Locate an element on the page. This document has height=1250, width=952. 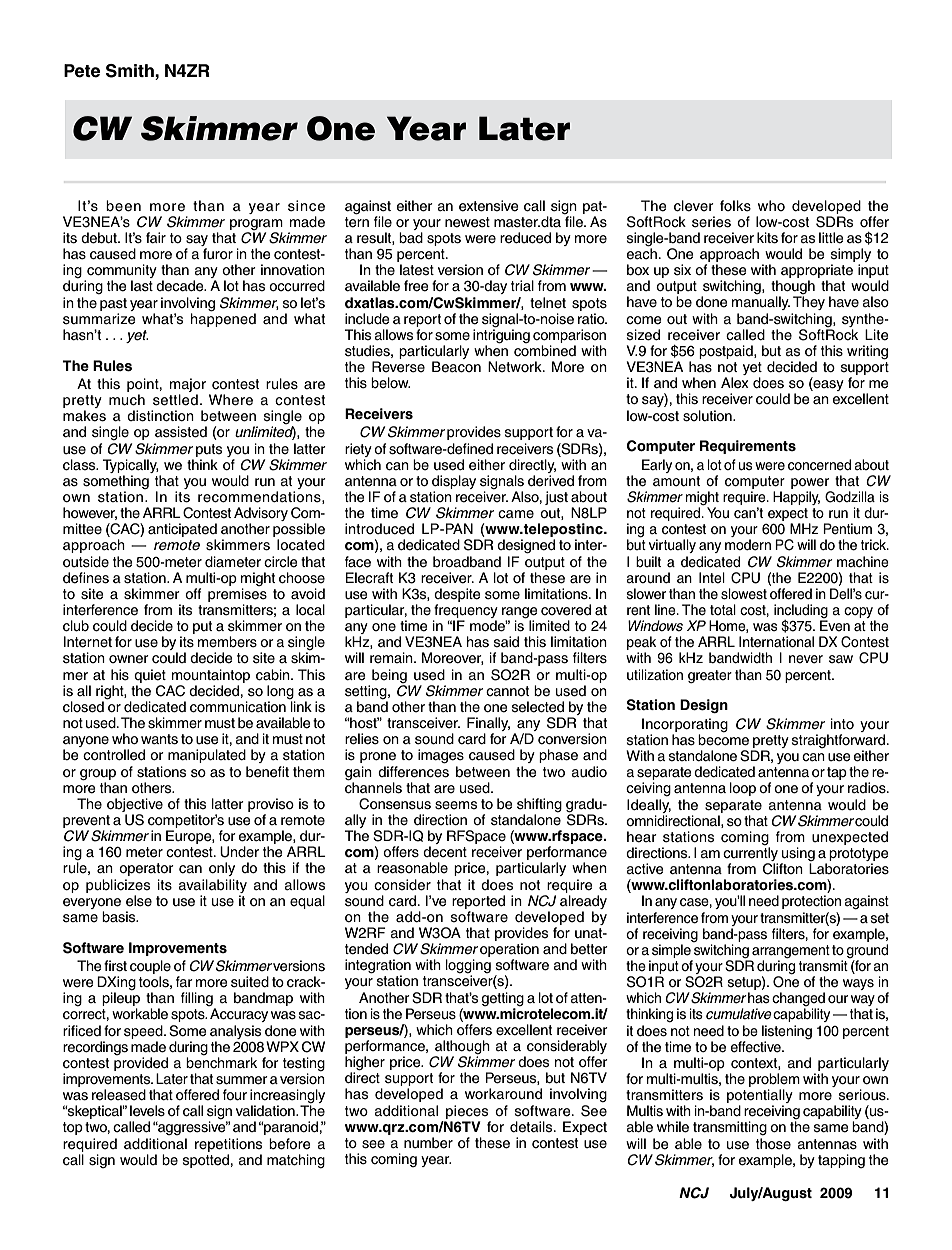
folks is located at coordinates (735, 206).
